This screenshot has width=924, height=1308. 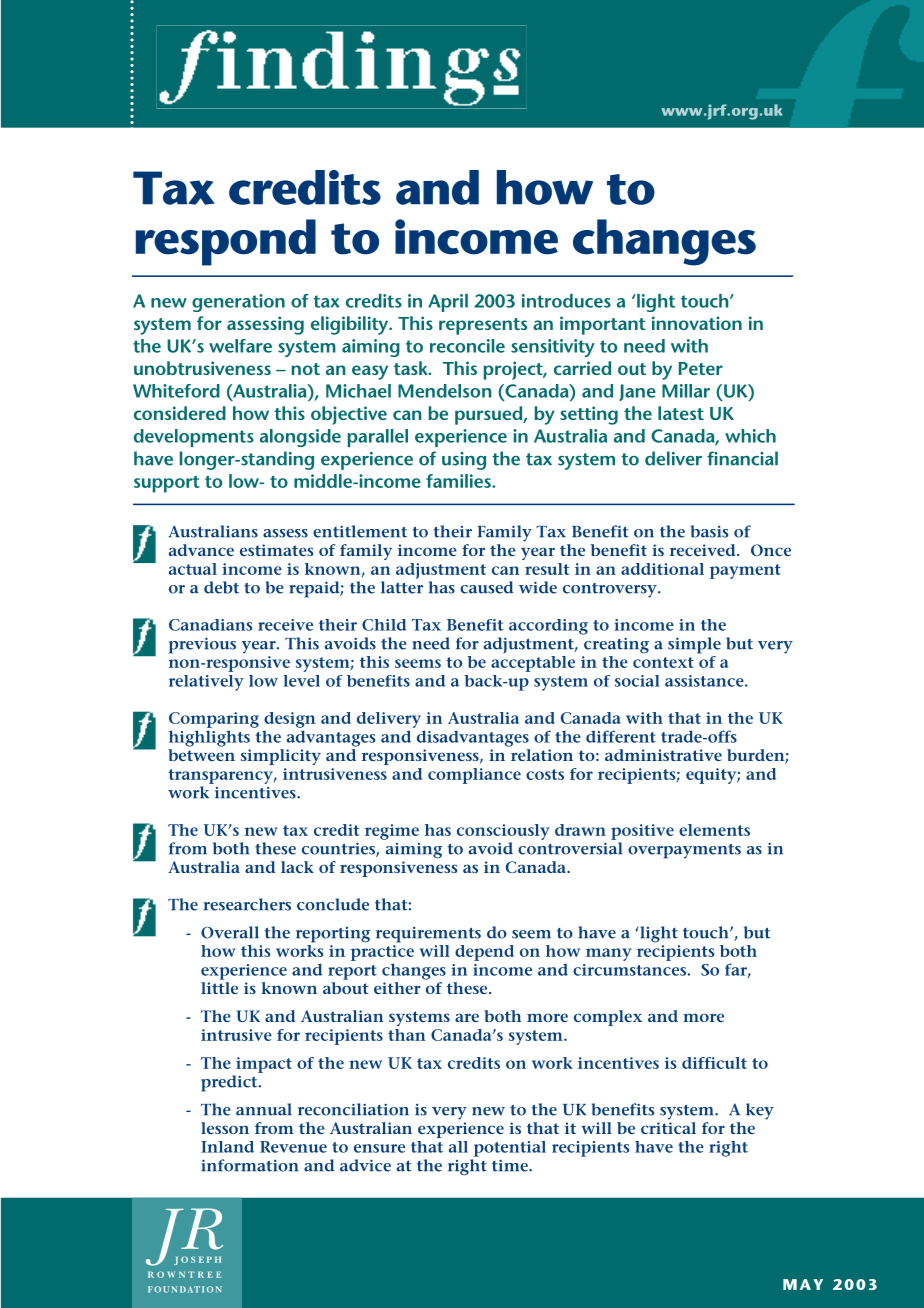 What do you see at coordinates (487, 587) in the screenshot?
I see `caused` at bounding box center [487, 587].
